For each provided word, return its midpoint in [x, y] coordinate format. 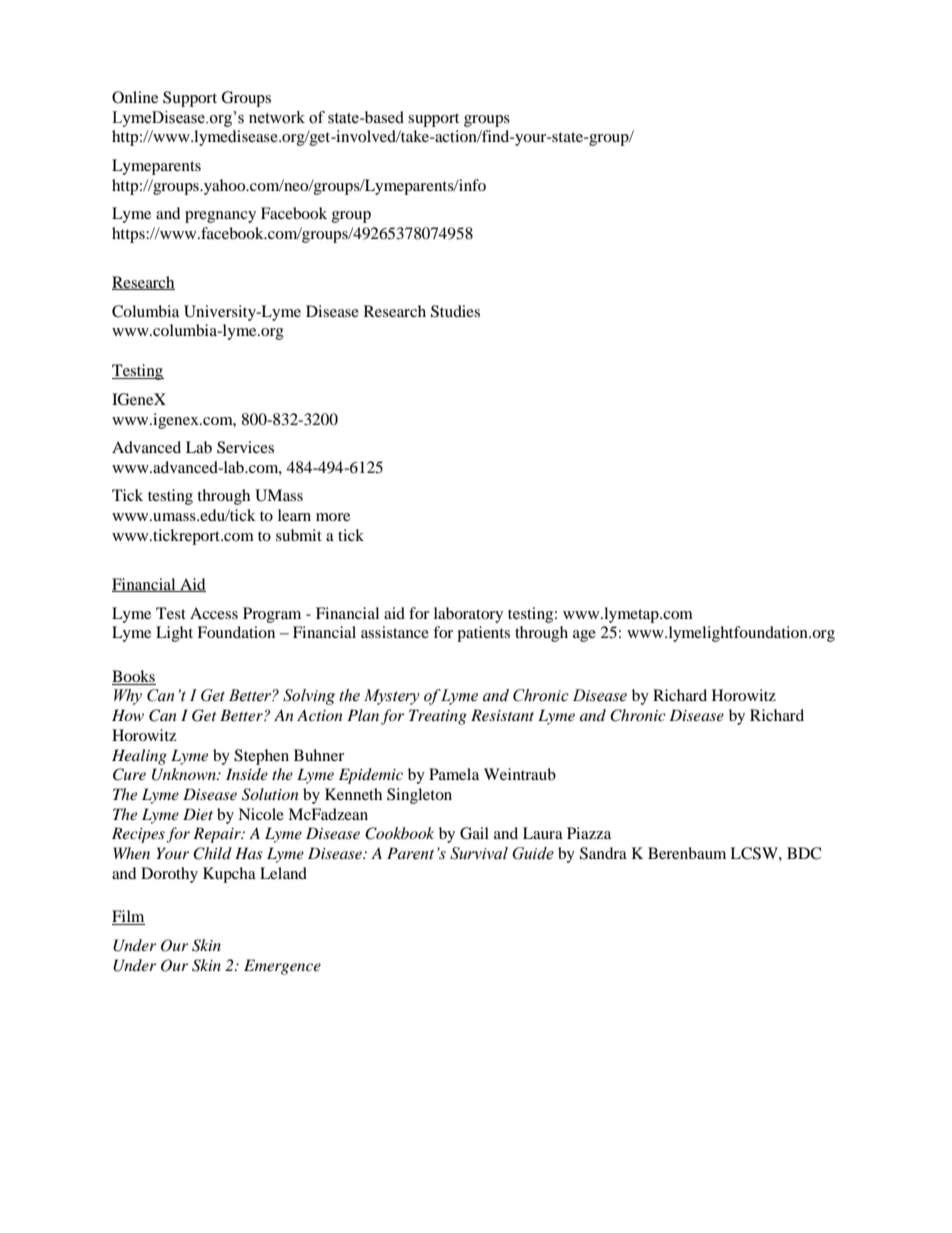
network [277, 117]
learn [294, 515]
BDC [804, 853]
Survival [479, 853]
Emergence [282, 967]
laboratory [468, 615]
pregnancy [220, 217]
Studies [455, 311]
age [584, 636]
